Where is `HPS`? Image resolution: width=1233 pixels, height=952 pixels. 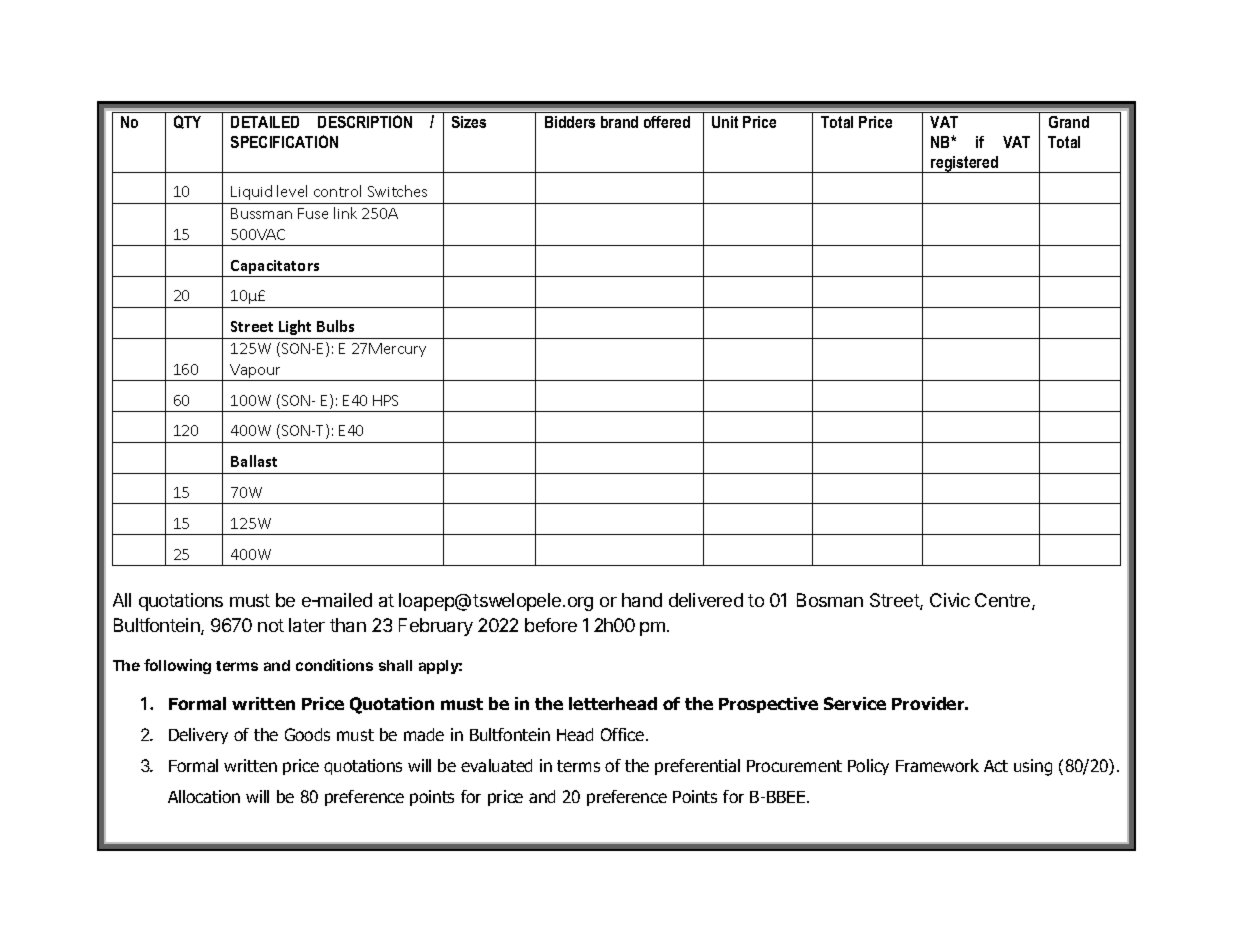
HPS is located at coordinates (385, 400).
